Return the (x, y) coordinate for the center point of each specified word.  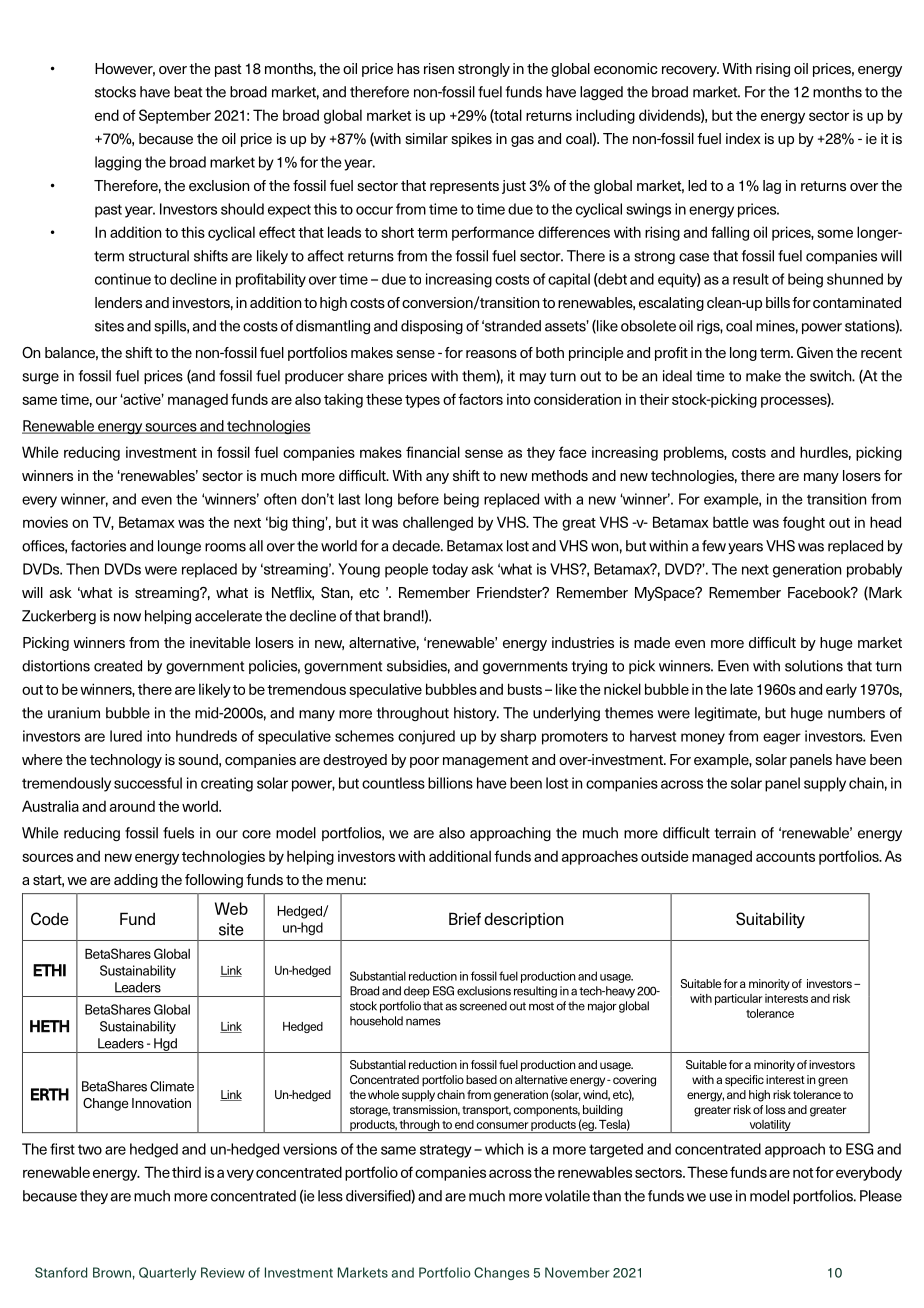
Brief (465, 918)
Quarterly (167, 1273)
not (803, 1173)
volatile (567, 1196)
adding (136, 881)
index (743, 138)
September (175, 116)
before (418, 499)
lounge (179, 547)
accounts (785, 857)
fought (804, 523)
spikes (471, 140)
